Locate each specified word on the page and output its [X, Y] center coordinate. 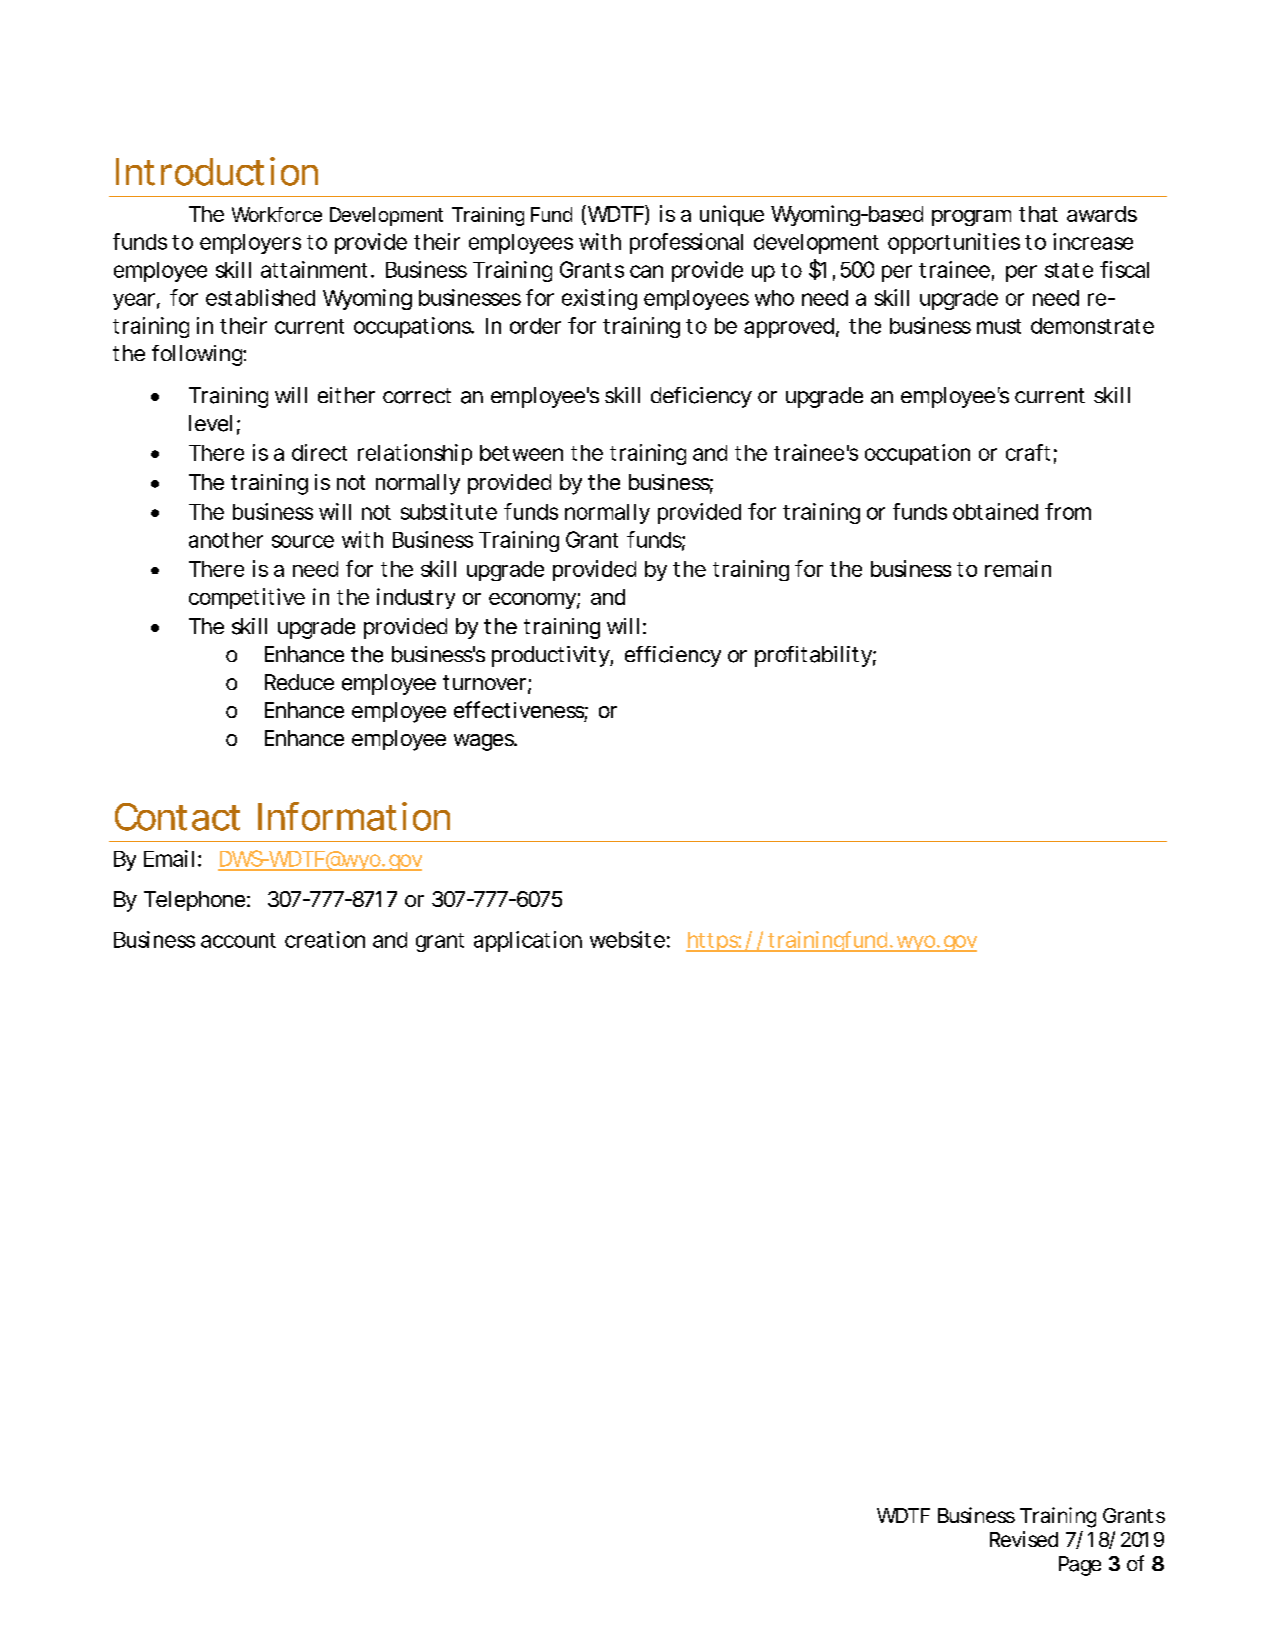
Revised [1024, 1539]
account [238, 940]
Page [1080, 1566]
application [528, 941]
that [1038, 214]
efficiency [673, 656]
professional [686, 243]
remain [1018, 568]
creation [325, 939]
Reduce [299, 682]
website [627, 939]
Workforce [277, 214]
